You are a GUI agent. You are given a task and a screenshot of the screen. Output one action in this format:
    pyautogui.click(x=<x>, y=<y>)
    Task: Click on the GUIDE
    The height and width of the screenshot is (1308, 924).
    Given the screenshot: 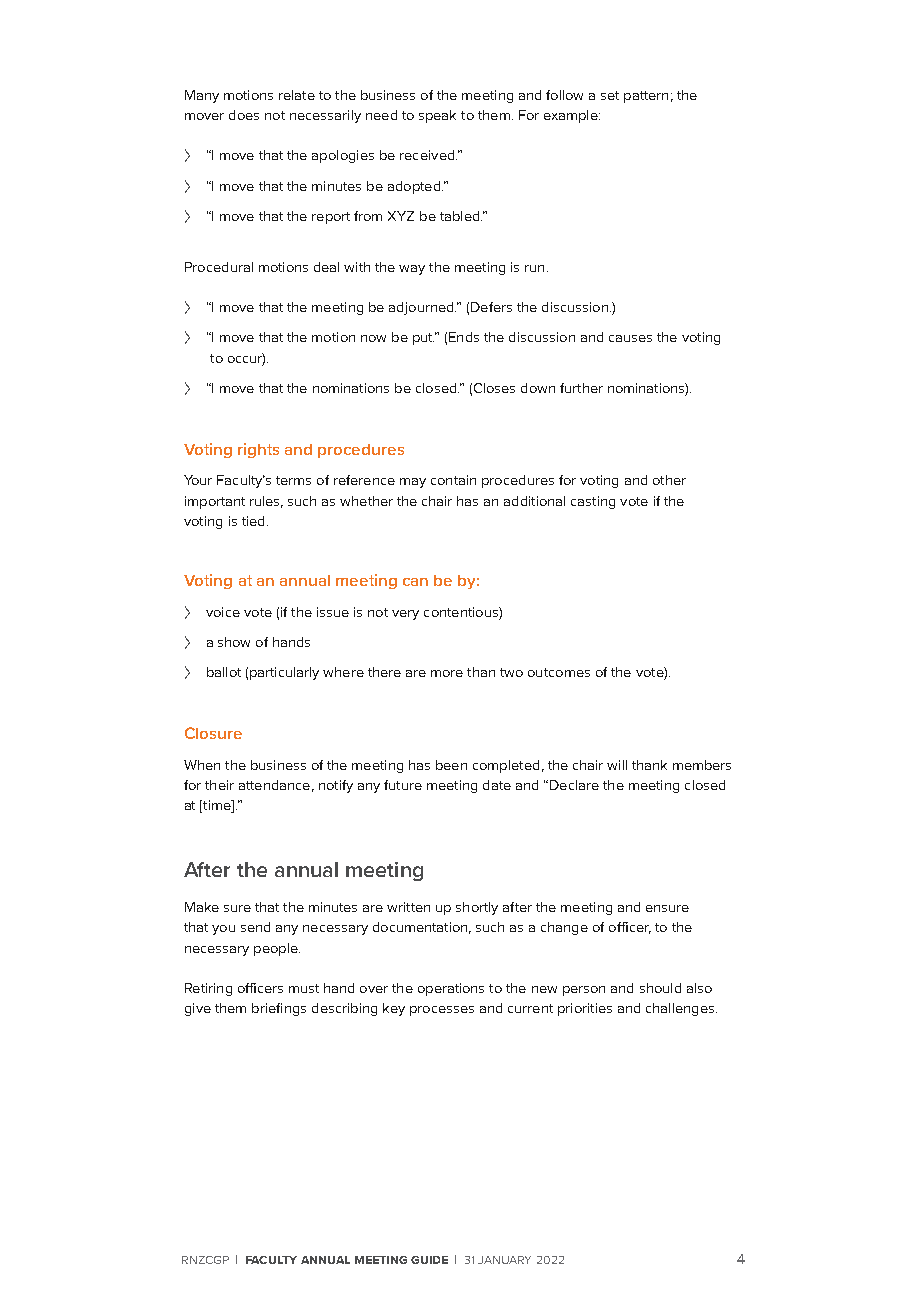 What is the action you would take?
    pyautogui.click(x=429, y=1260)
